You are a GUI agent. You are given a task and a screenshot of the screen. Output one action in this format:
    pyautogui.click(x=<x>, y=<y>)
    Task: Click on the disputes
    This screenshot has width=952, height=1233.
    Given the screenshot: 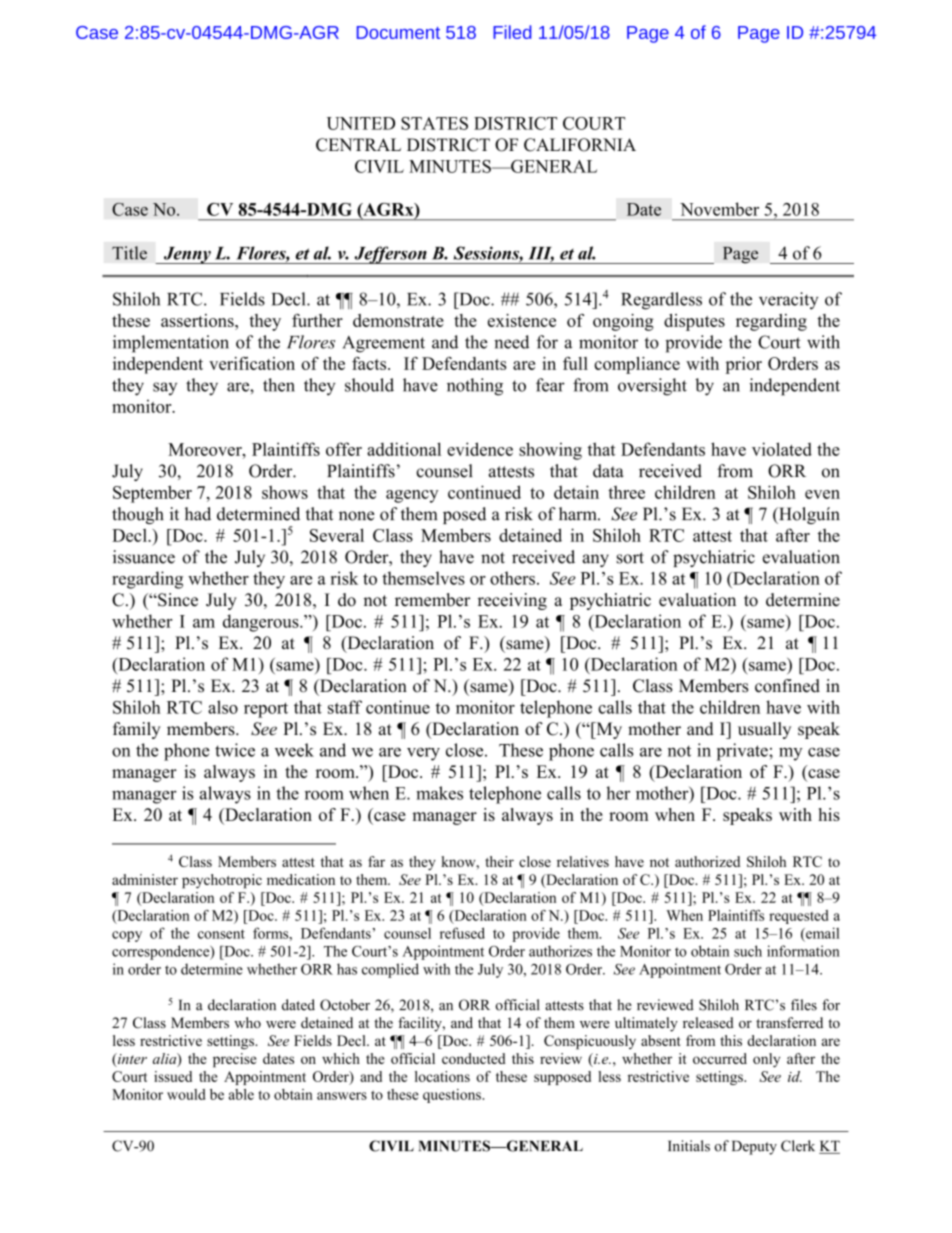 What is the action you would take?
    pyautogui.click(x=694, y=322)
